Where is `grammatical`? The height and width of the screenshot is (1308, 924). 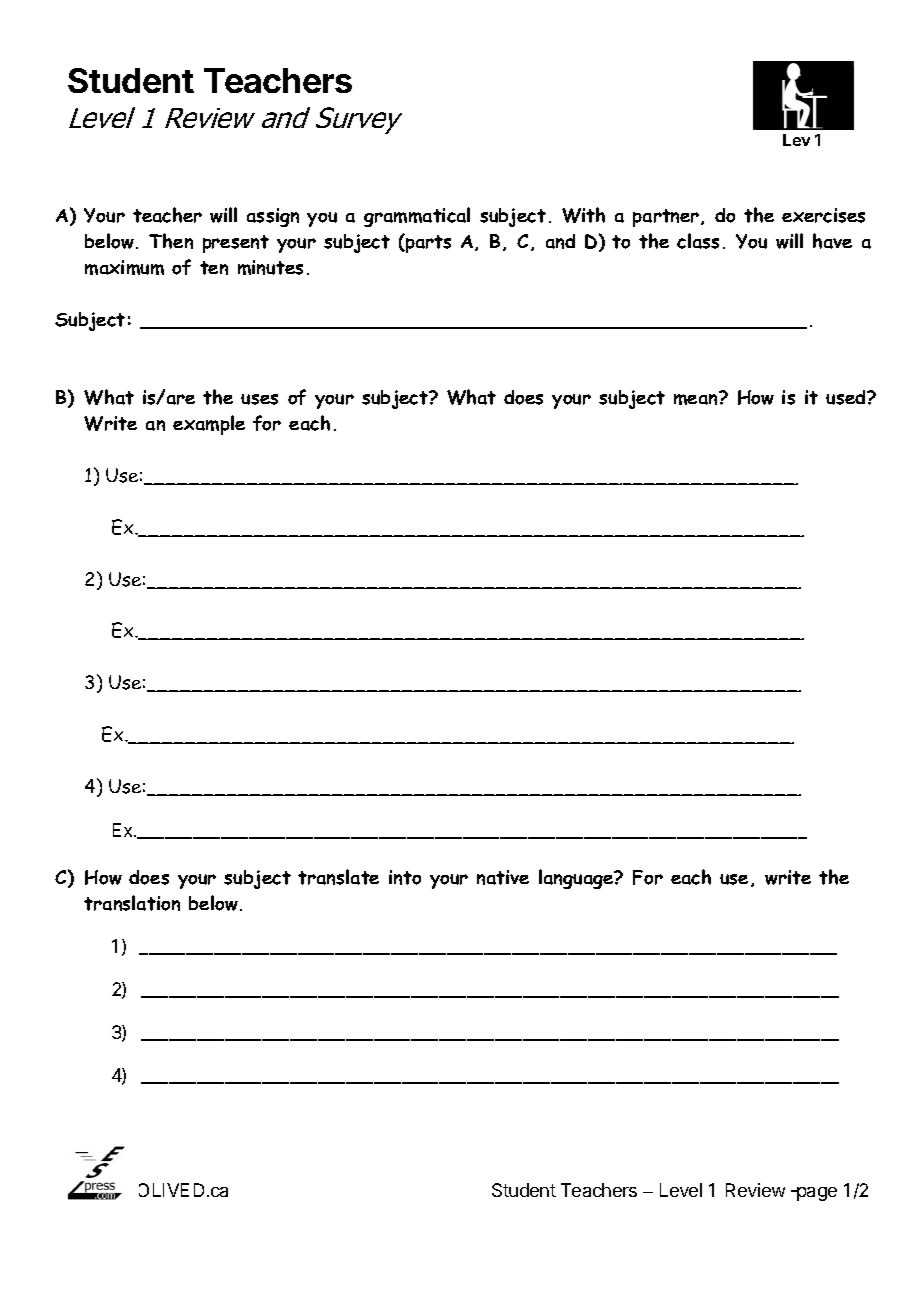 grammatical is located at coordinates (417, 217).
